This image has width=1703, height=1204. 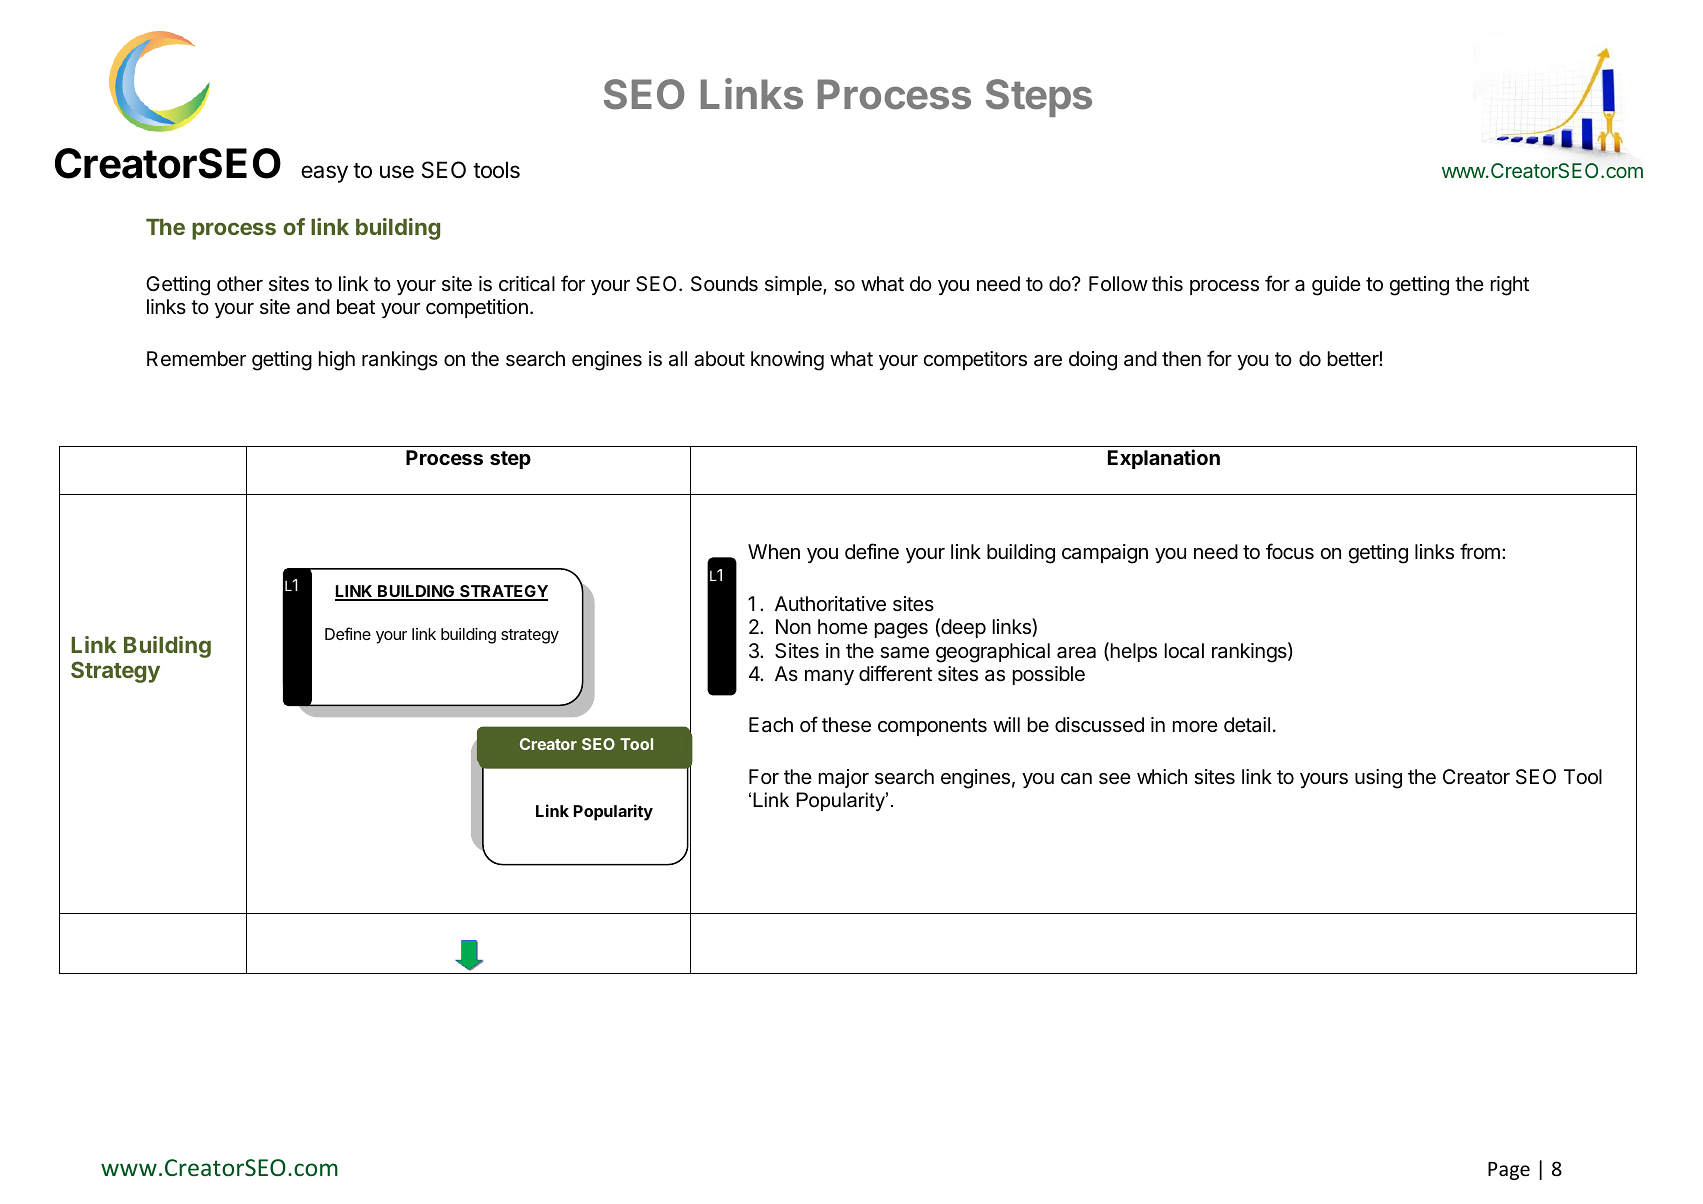 I want to click on guide, so click(x=1336, y=286).
